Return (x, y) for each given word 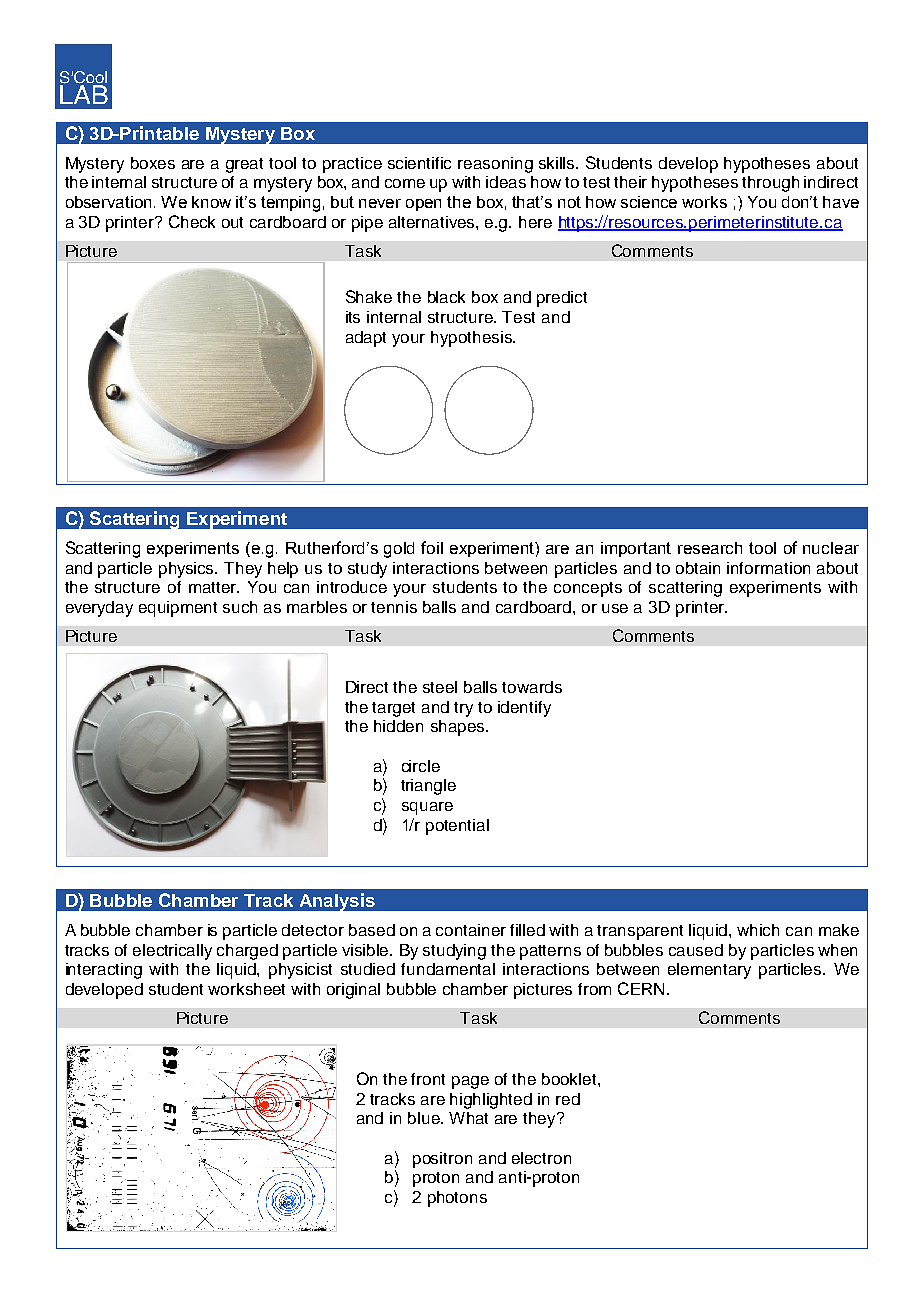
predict (562, 299)
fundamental (448, 969)
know (211, 202)
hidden (398, 726)
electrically (172, 952)
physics (188, 570)
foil (432, 547)
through (770, 184)
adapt (366, 339)
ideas (506, 182)
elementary (709, 971)
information (768, 568)
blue (425, 1118)
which (758, 930)
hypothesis (472, 339)
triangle (428, 787)
